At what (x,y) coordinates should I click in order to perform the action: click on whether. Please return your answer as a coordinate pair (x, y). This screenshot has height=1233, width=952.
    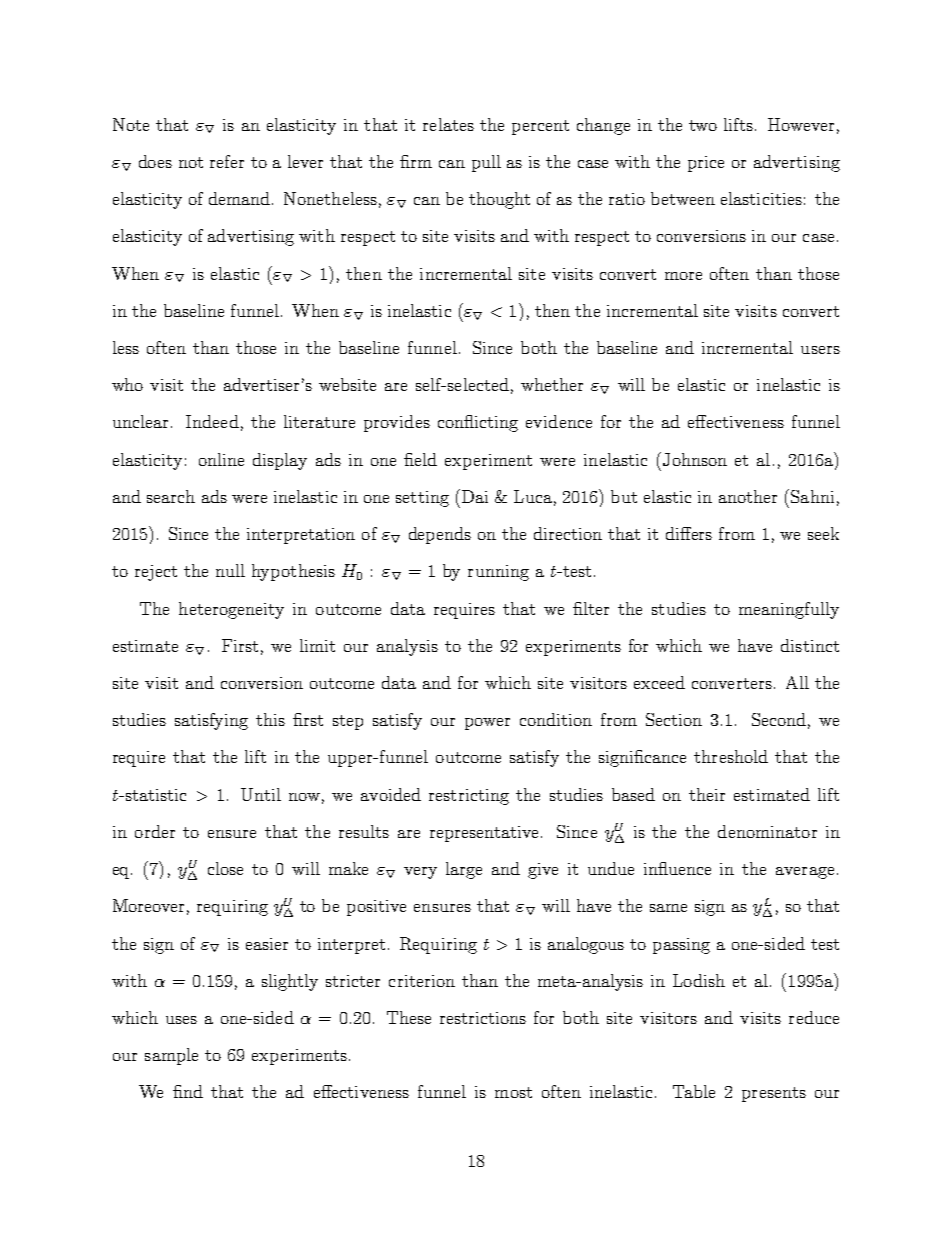
    Looking at the image, I should click on (552, 384).
